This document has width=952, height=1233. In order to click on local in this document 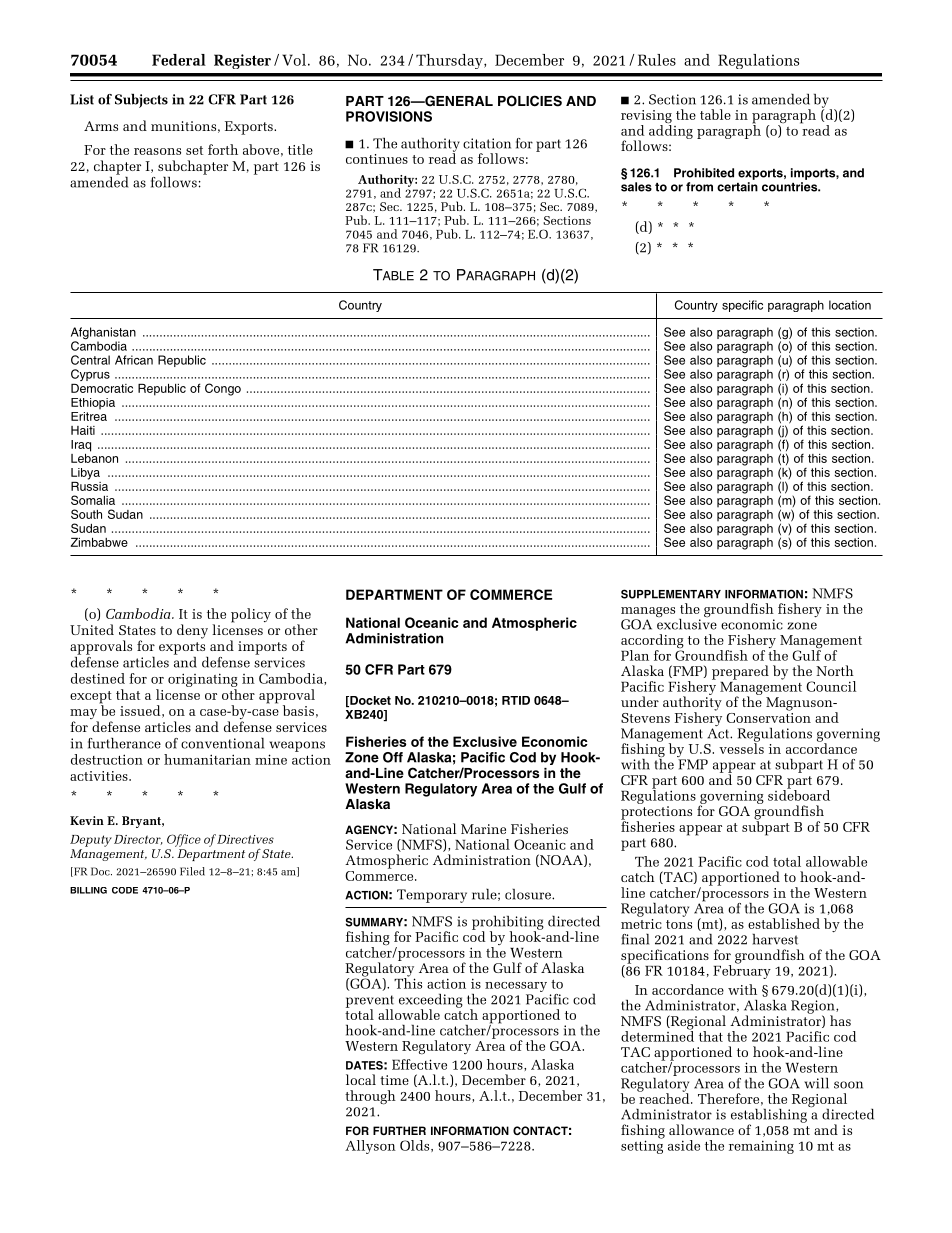, I will do `click(361, 1079)`.
